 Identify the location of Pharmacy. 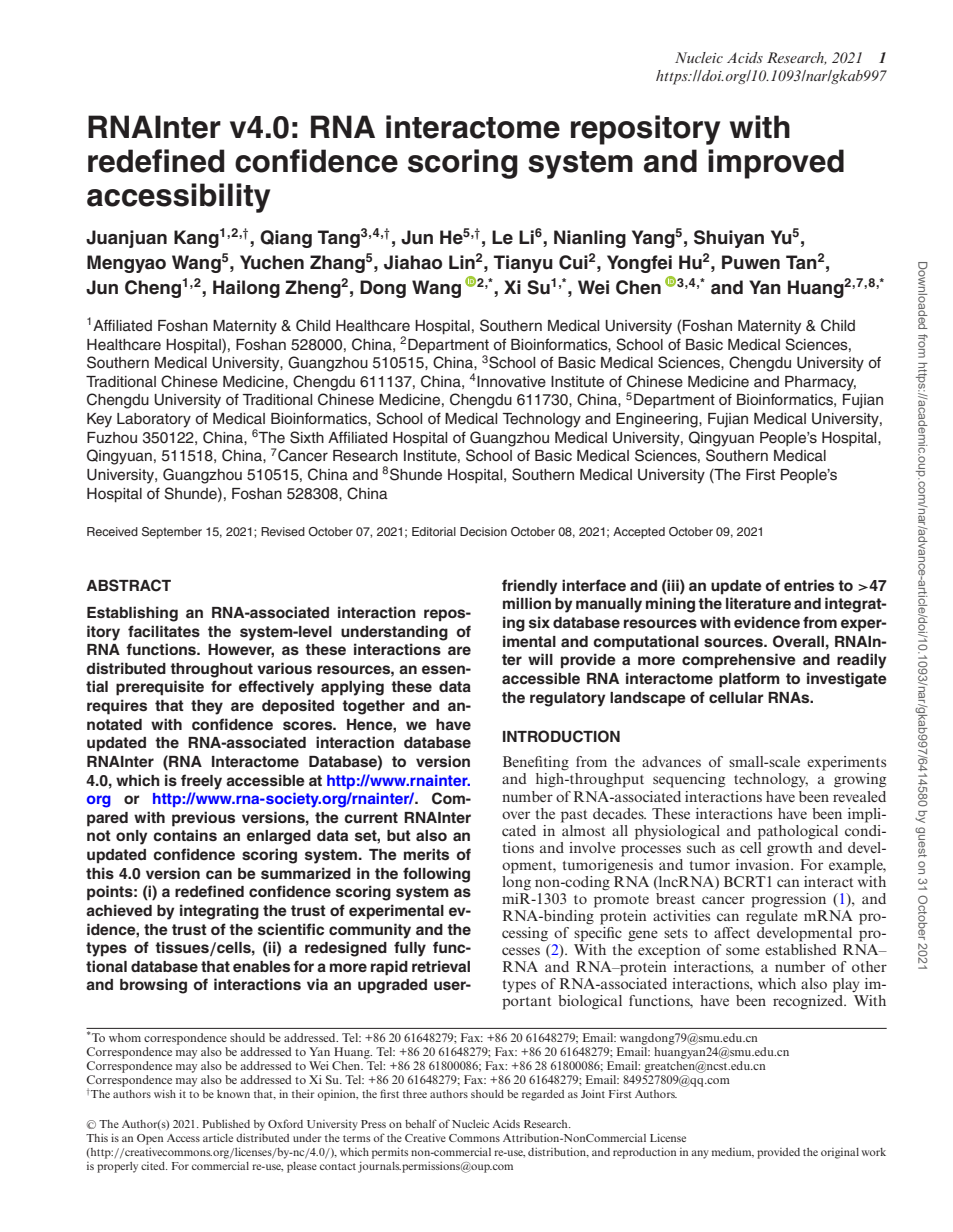
(820, 383).
